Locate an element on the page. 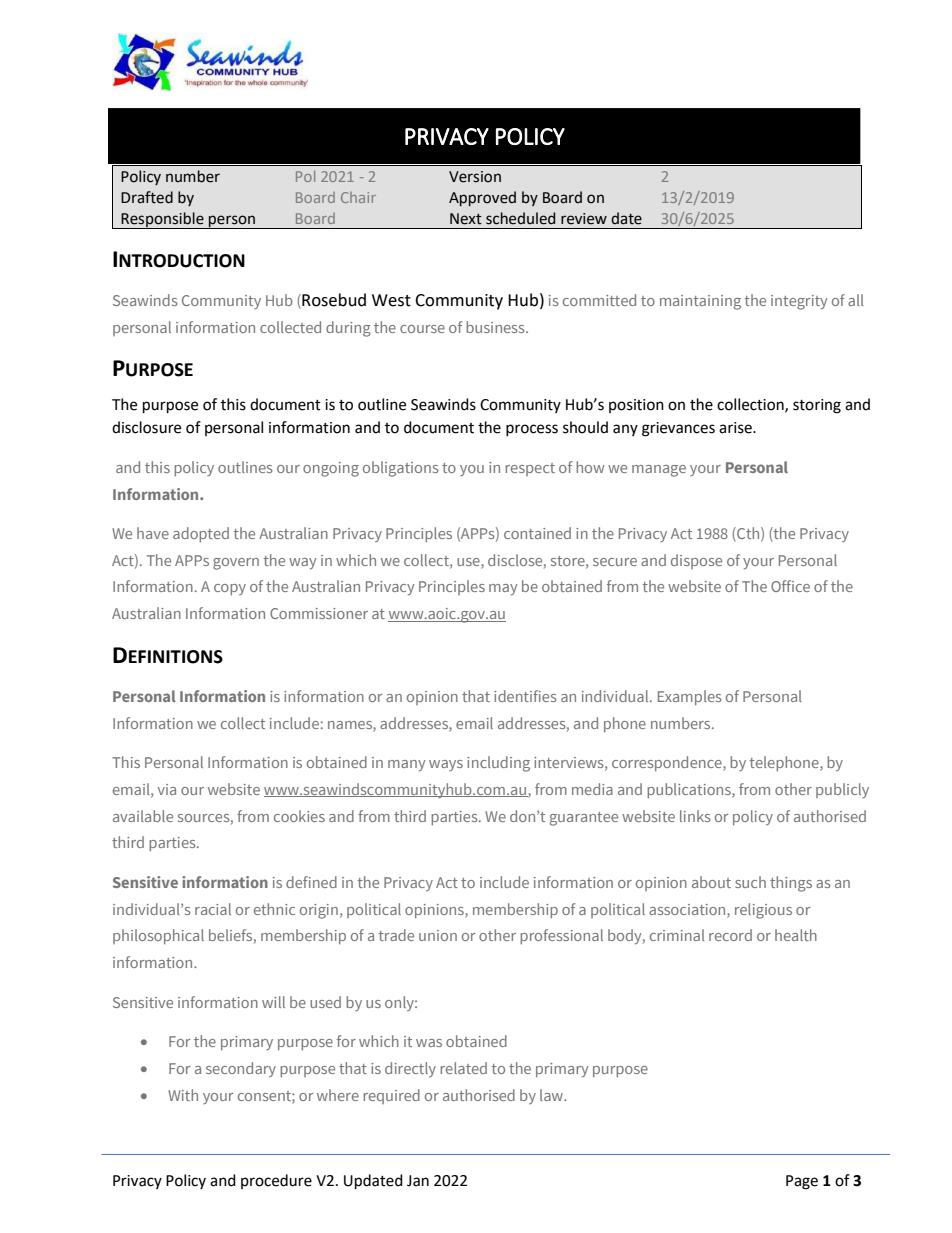 The height and width of the page is (1233, 952). integrity is located at coordinates (799, 302).
